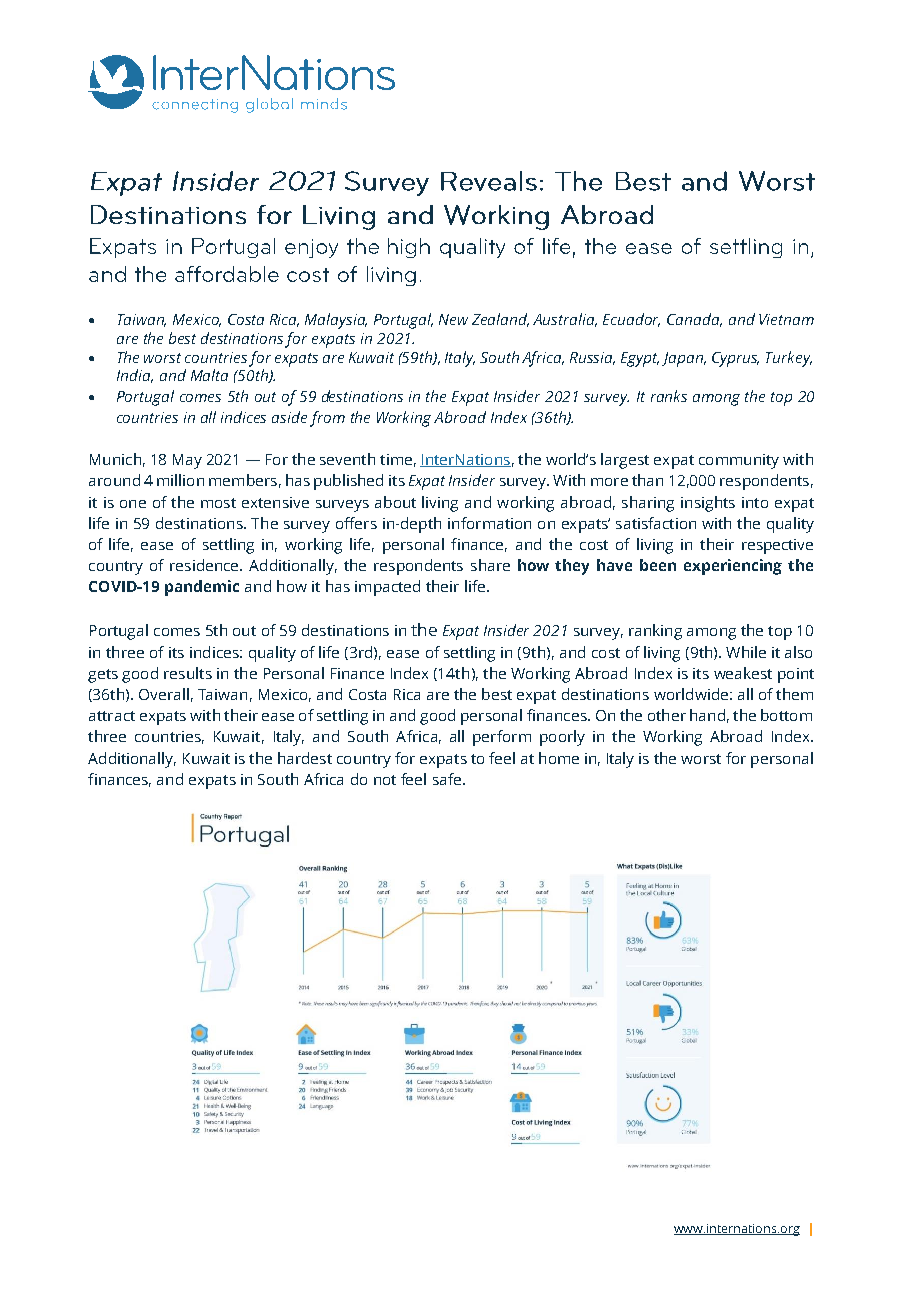  What do you see at coordinates (733, 567) in the document?
I see `experiencing` at bounding box center [733, 567].
